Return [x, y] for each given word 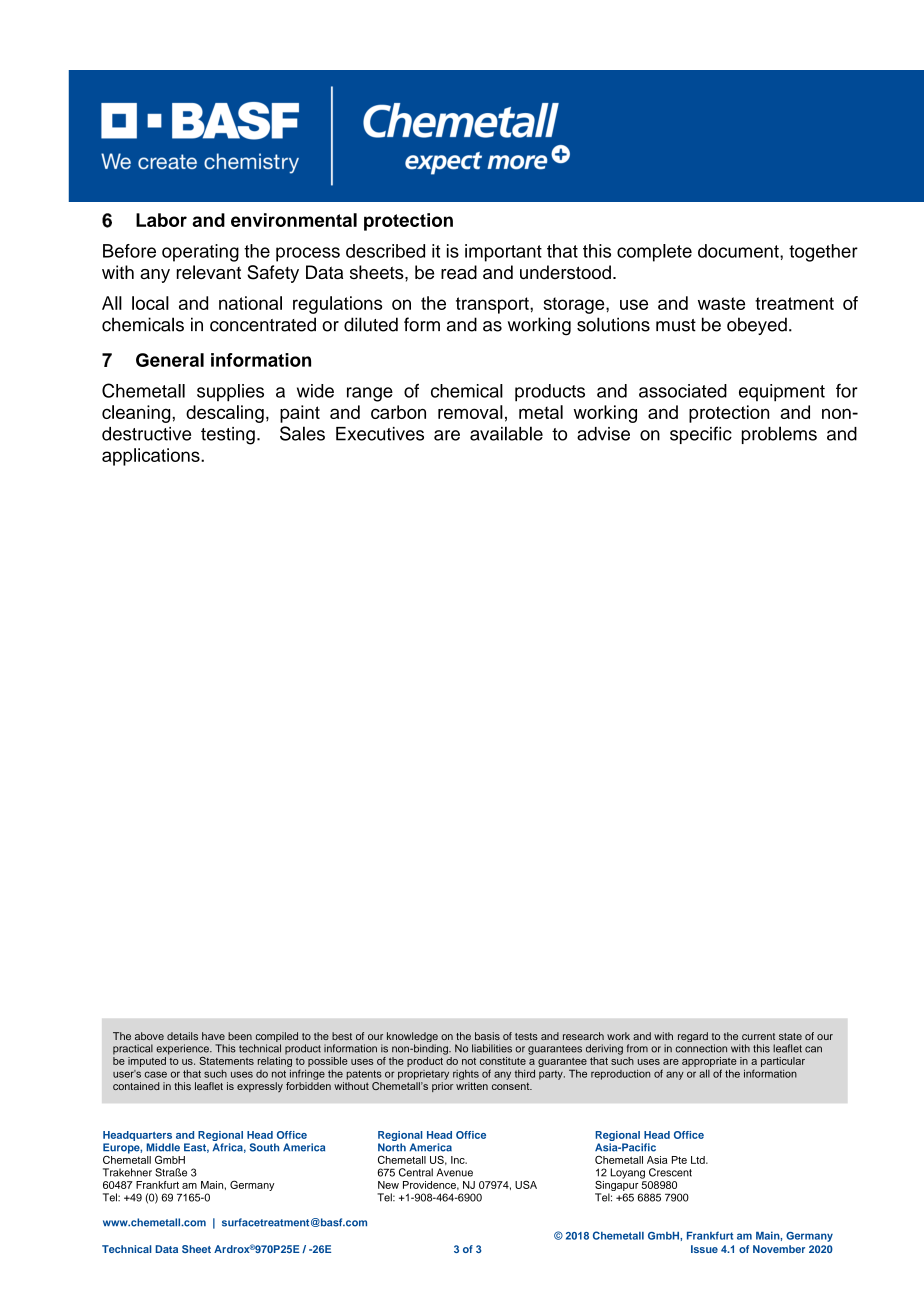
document [739, 251]
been [240, 1036]
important [503, 253]
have [213, 1036]
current [758, 1036]
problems [779, 435]
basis [487, 1036]
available [506, 433]
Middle [163, 1147]
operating [200, 253]
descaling [225, 414]
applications [152, 457]
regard [693, 1037]
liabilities [492, 1048]
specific [701, 435]
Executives [380, 434]
